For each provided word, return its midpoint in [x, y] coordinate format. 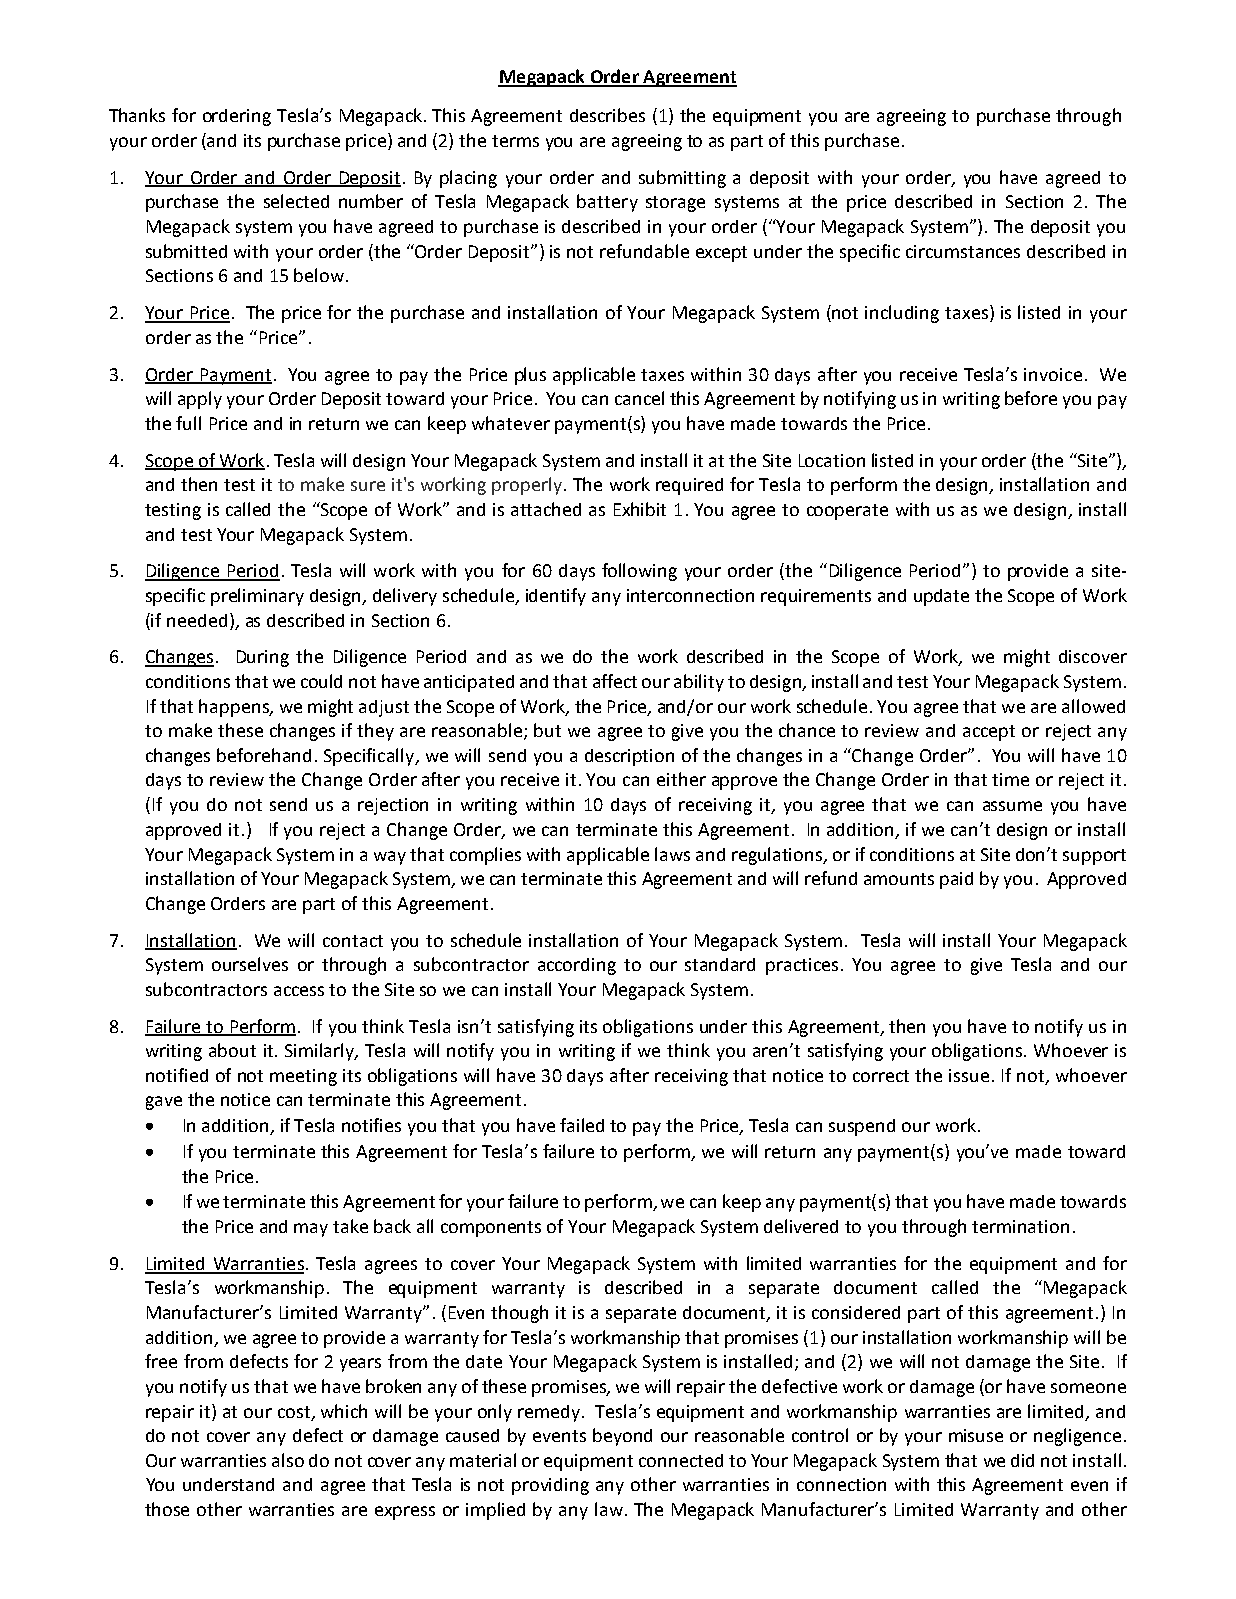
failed [582, 1125]
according [577, 966]
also [288, 1460]
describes [607, 115]
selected [296, 201]
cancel [639, 398]
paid [956, 880]
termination [1020, 1226]
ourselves [250, 964]
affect [615, 681]
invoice [1053, 374]
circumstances [963, 251]
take [350, 1226]
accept [989, 733]
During [263, 658]
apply [200, 400]
